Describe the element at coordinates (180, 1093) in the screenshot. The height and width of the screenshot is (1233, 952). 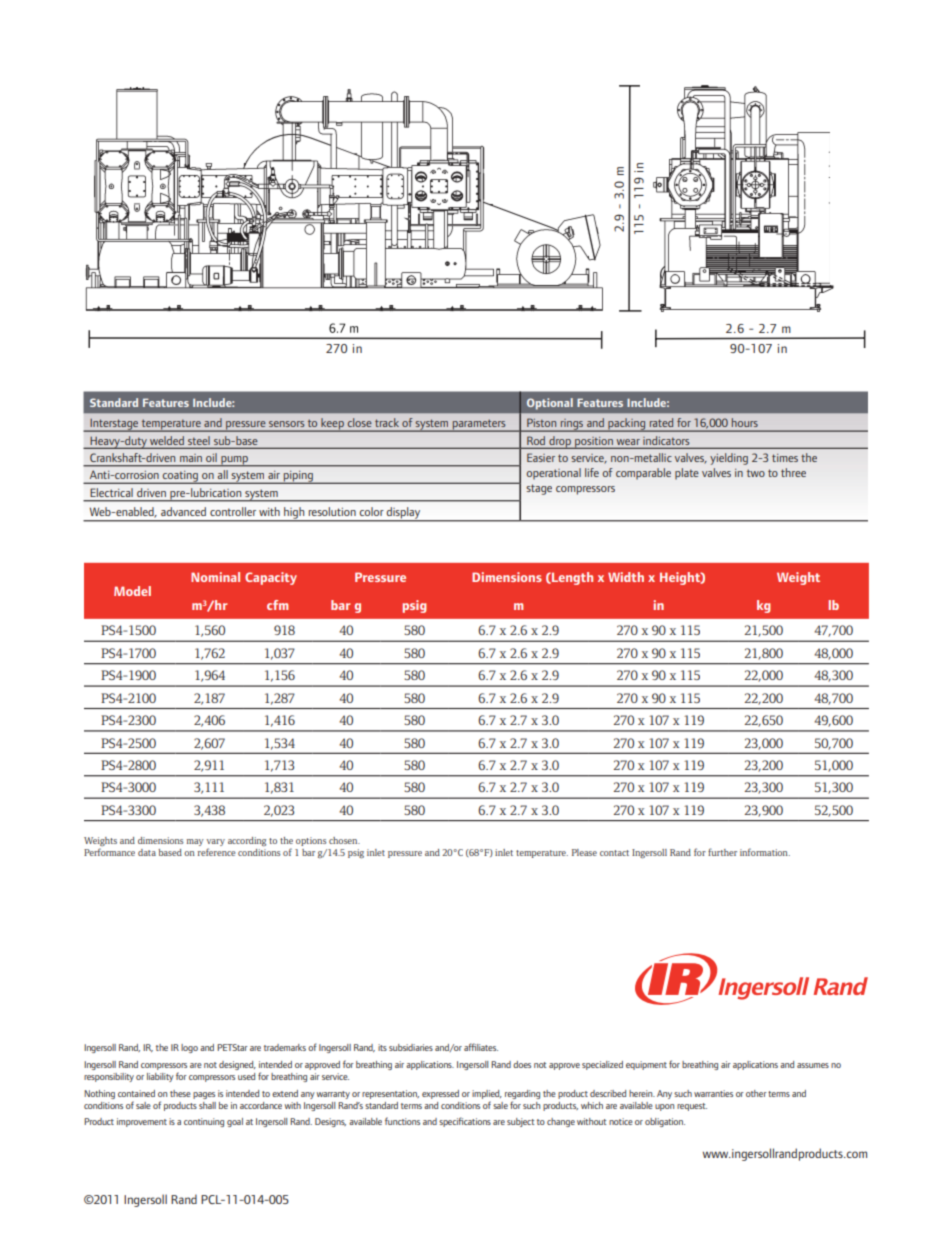
I see `these` at that location.
